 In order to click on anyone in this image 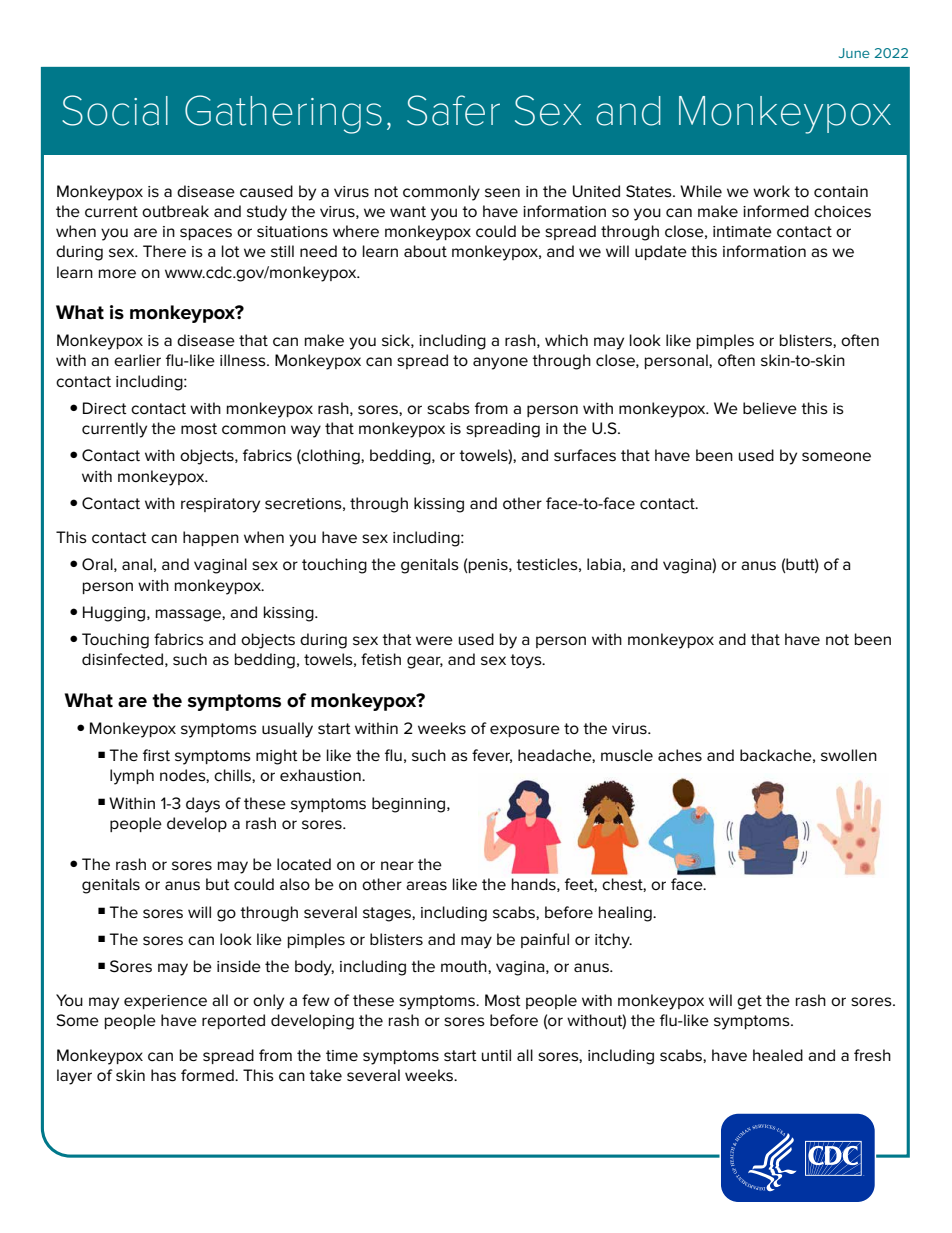, I will do `click(500, 363)`.
